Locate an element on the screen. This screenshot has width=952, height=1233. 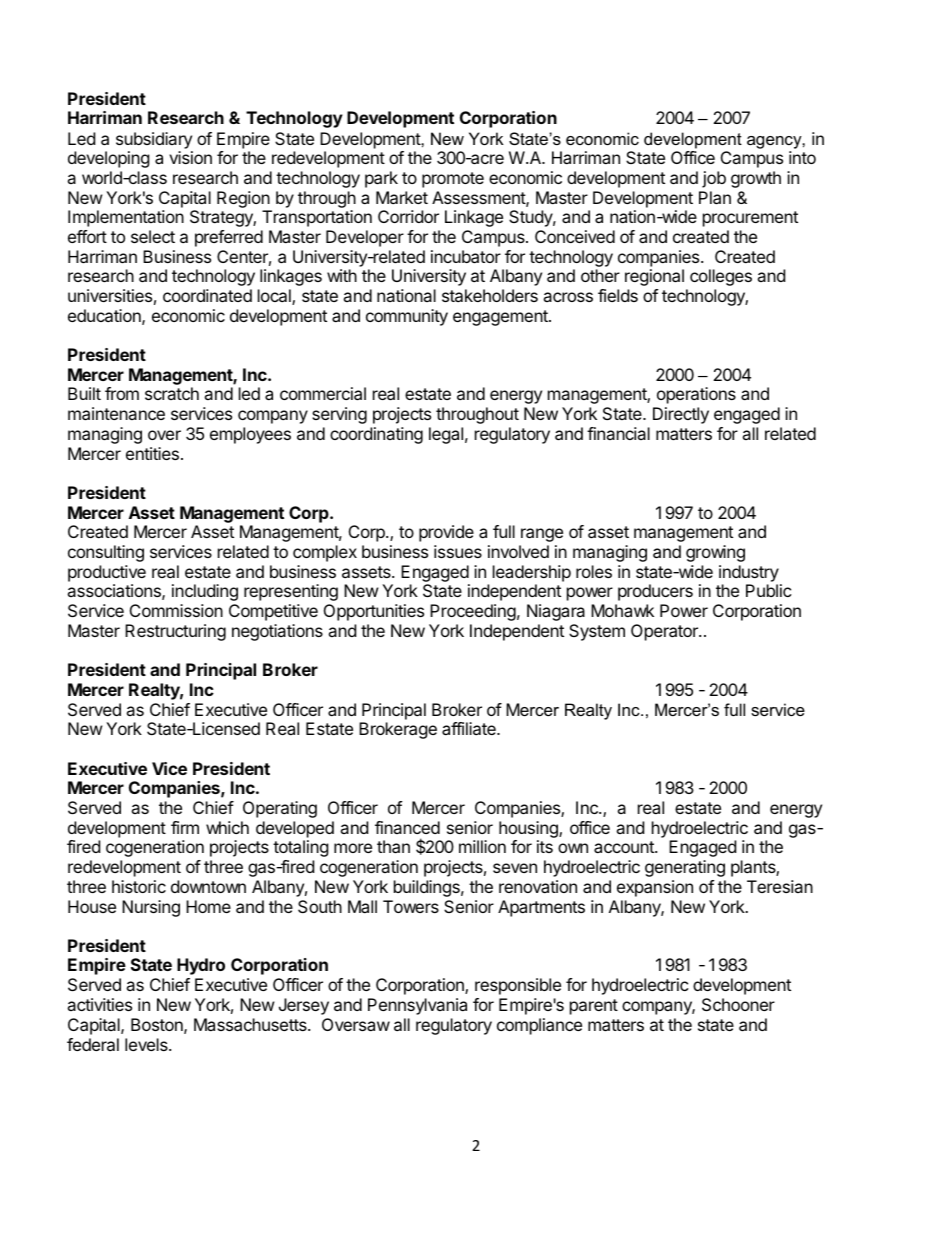
vision is located at coordinates (190, 157).
